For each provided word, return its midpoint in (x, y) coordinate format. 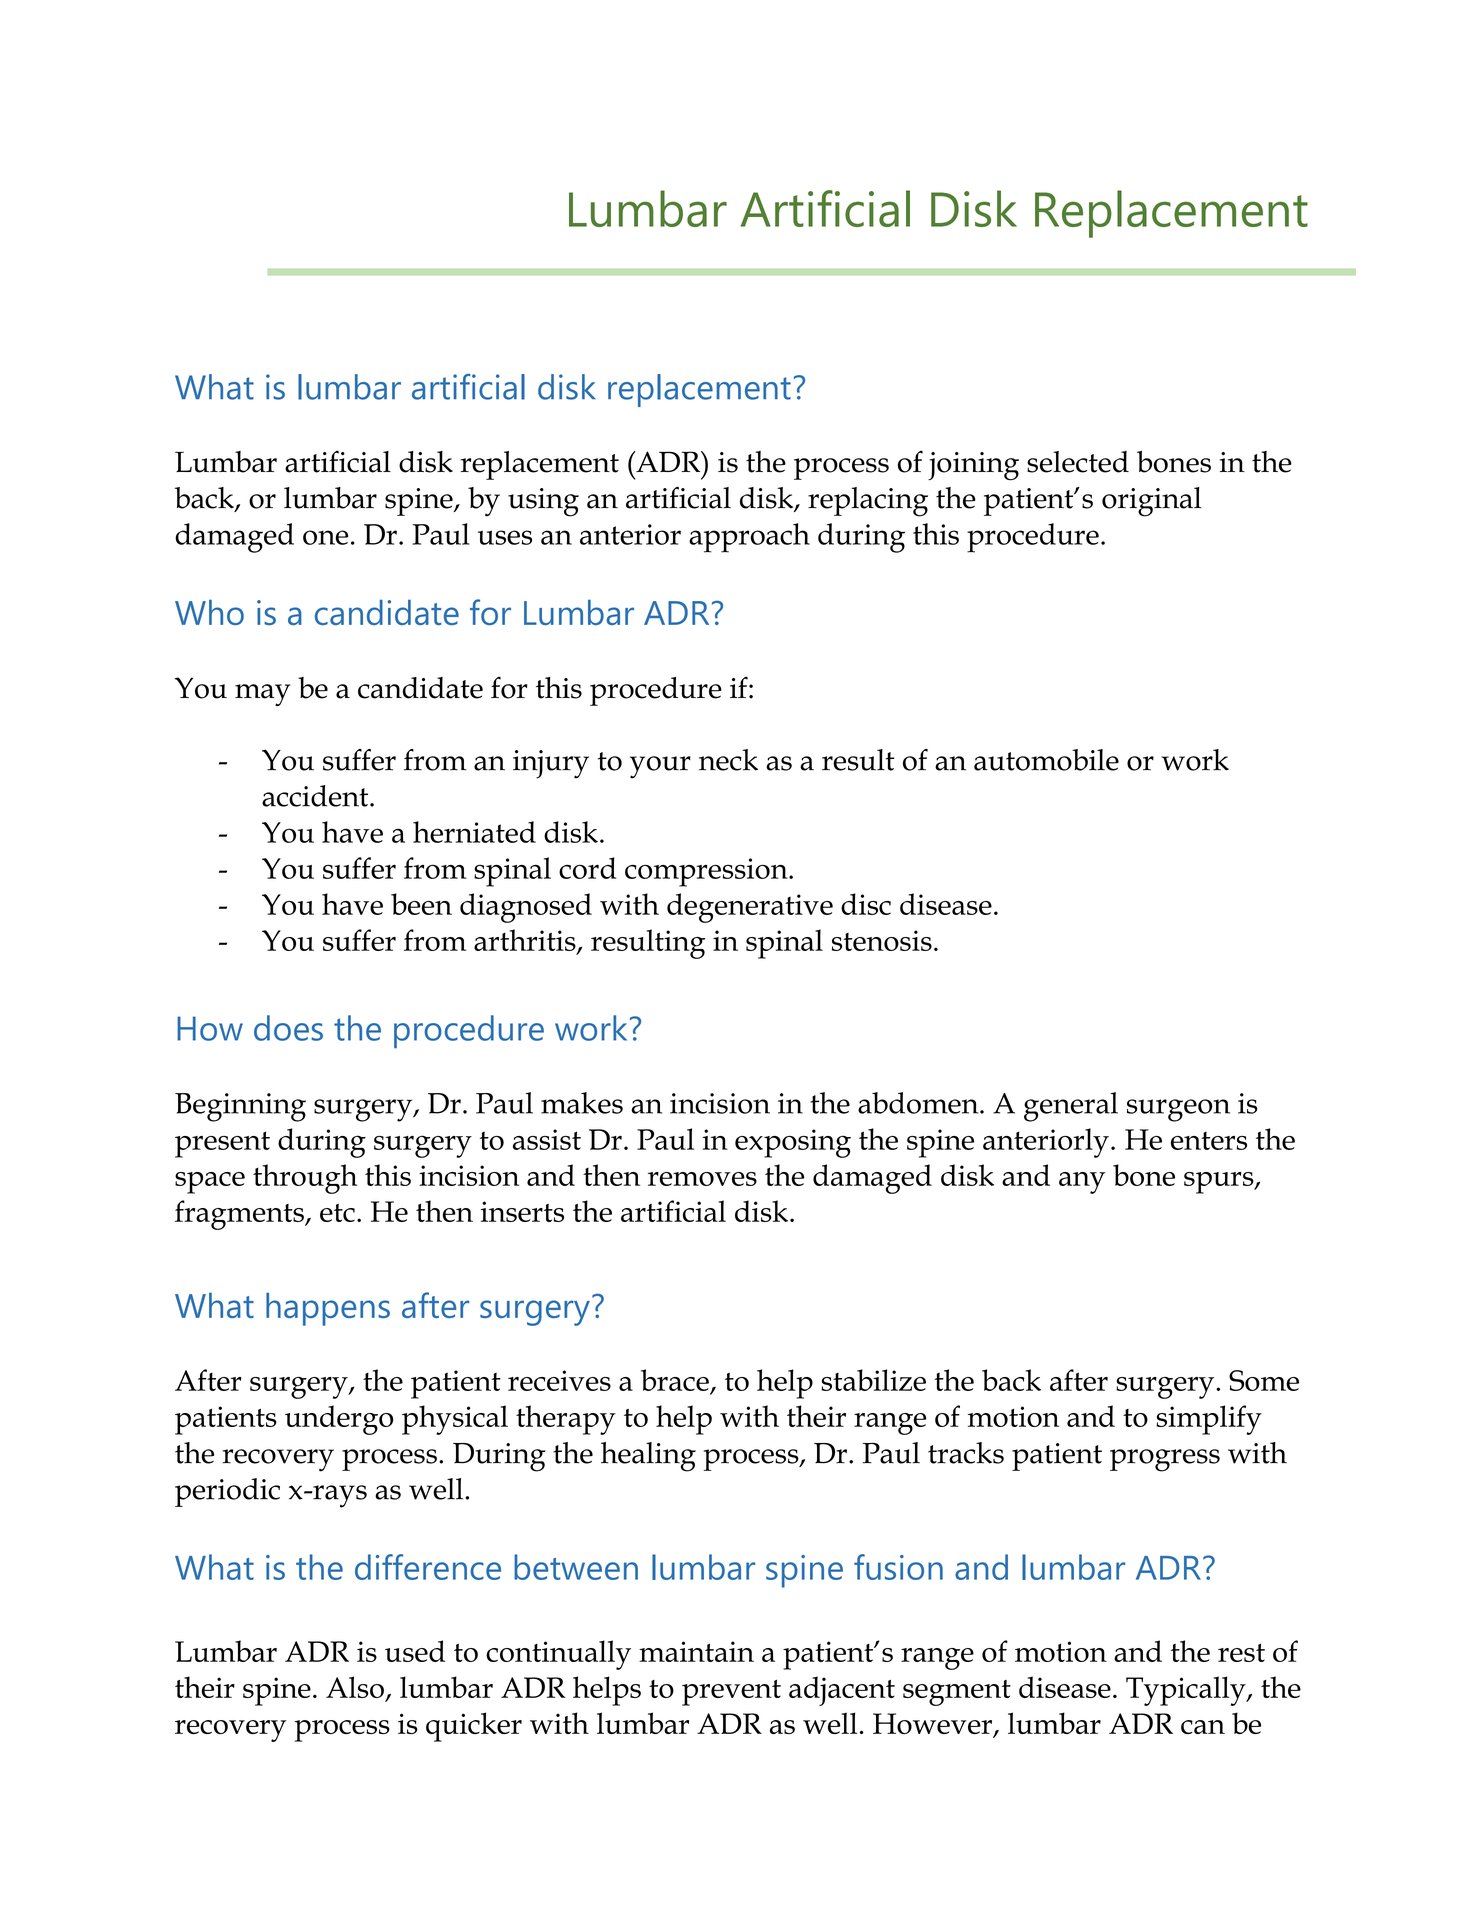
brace (675, 1380)
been (421, 904)
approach (749, 538)
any (1082, 1183)
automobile (1046, 760)
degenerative (750, 908)
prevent (731, 1693)
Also (355, 1687)
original (1152, 502)
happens (328, 1309)
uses (505, 537)
